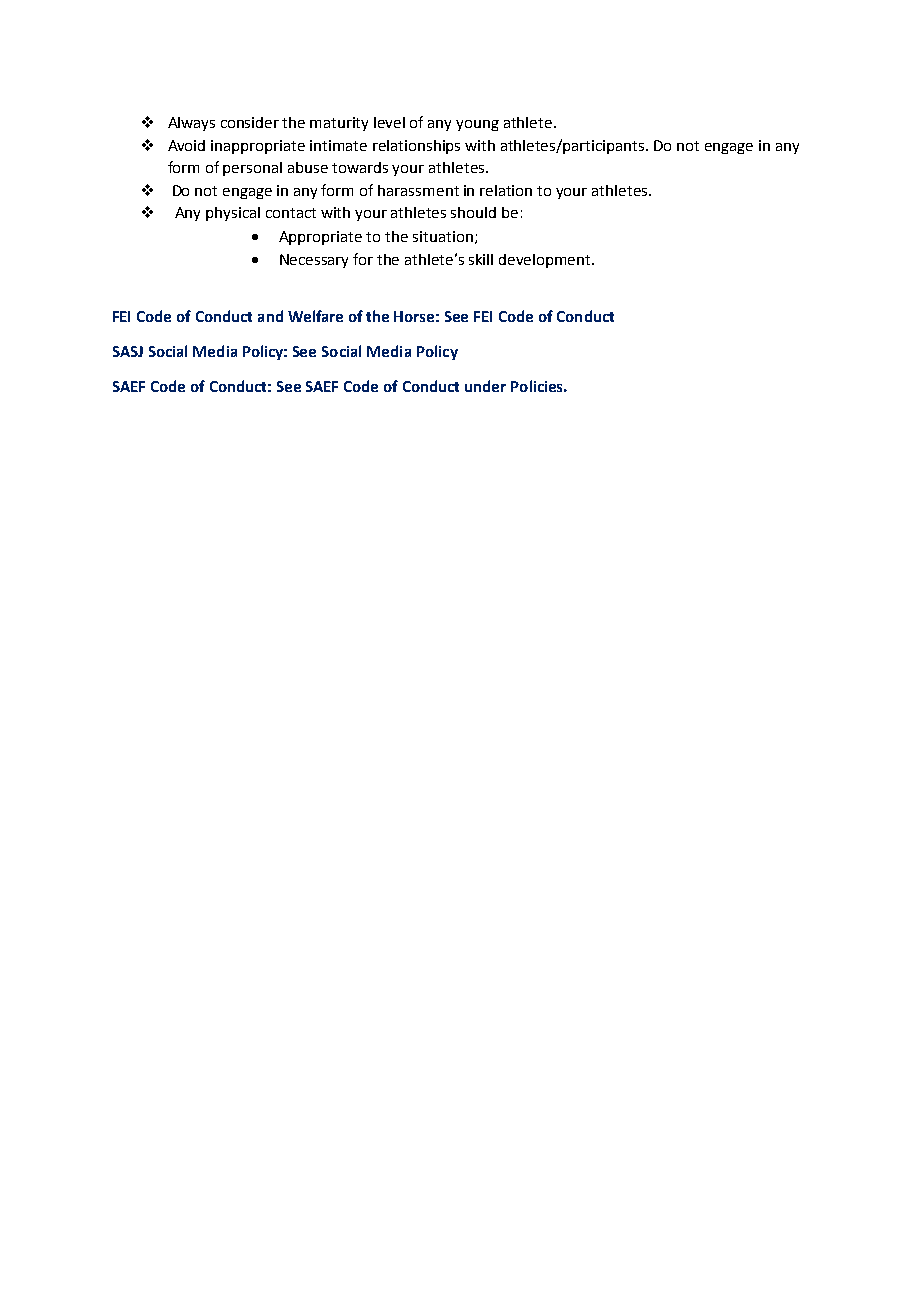 Image resolution: width=924 pixels, height=1308 pixels. What do you see at coordinates (546, 261) in the screenshot?
I see `development` at bounding box center [546, 261].
